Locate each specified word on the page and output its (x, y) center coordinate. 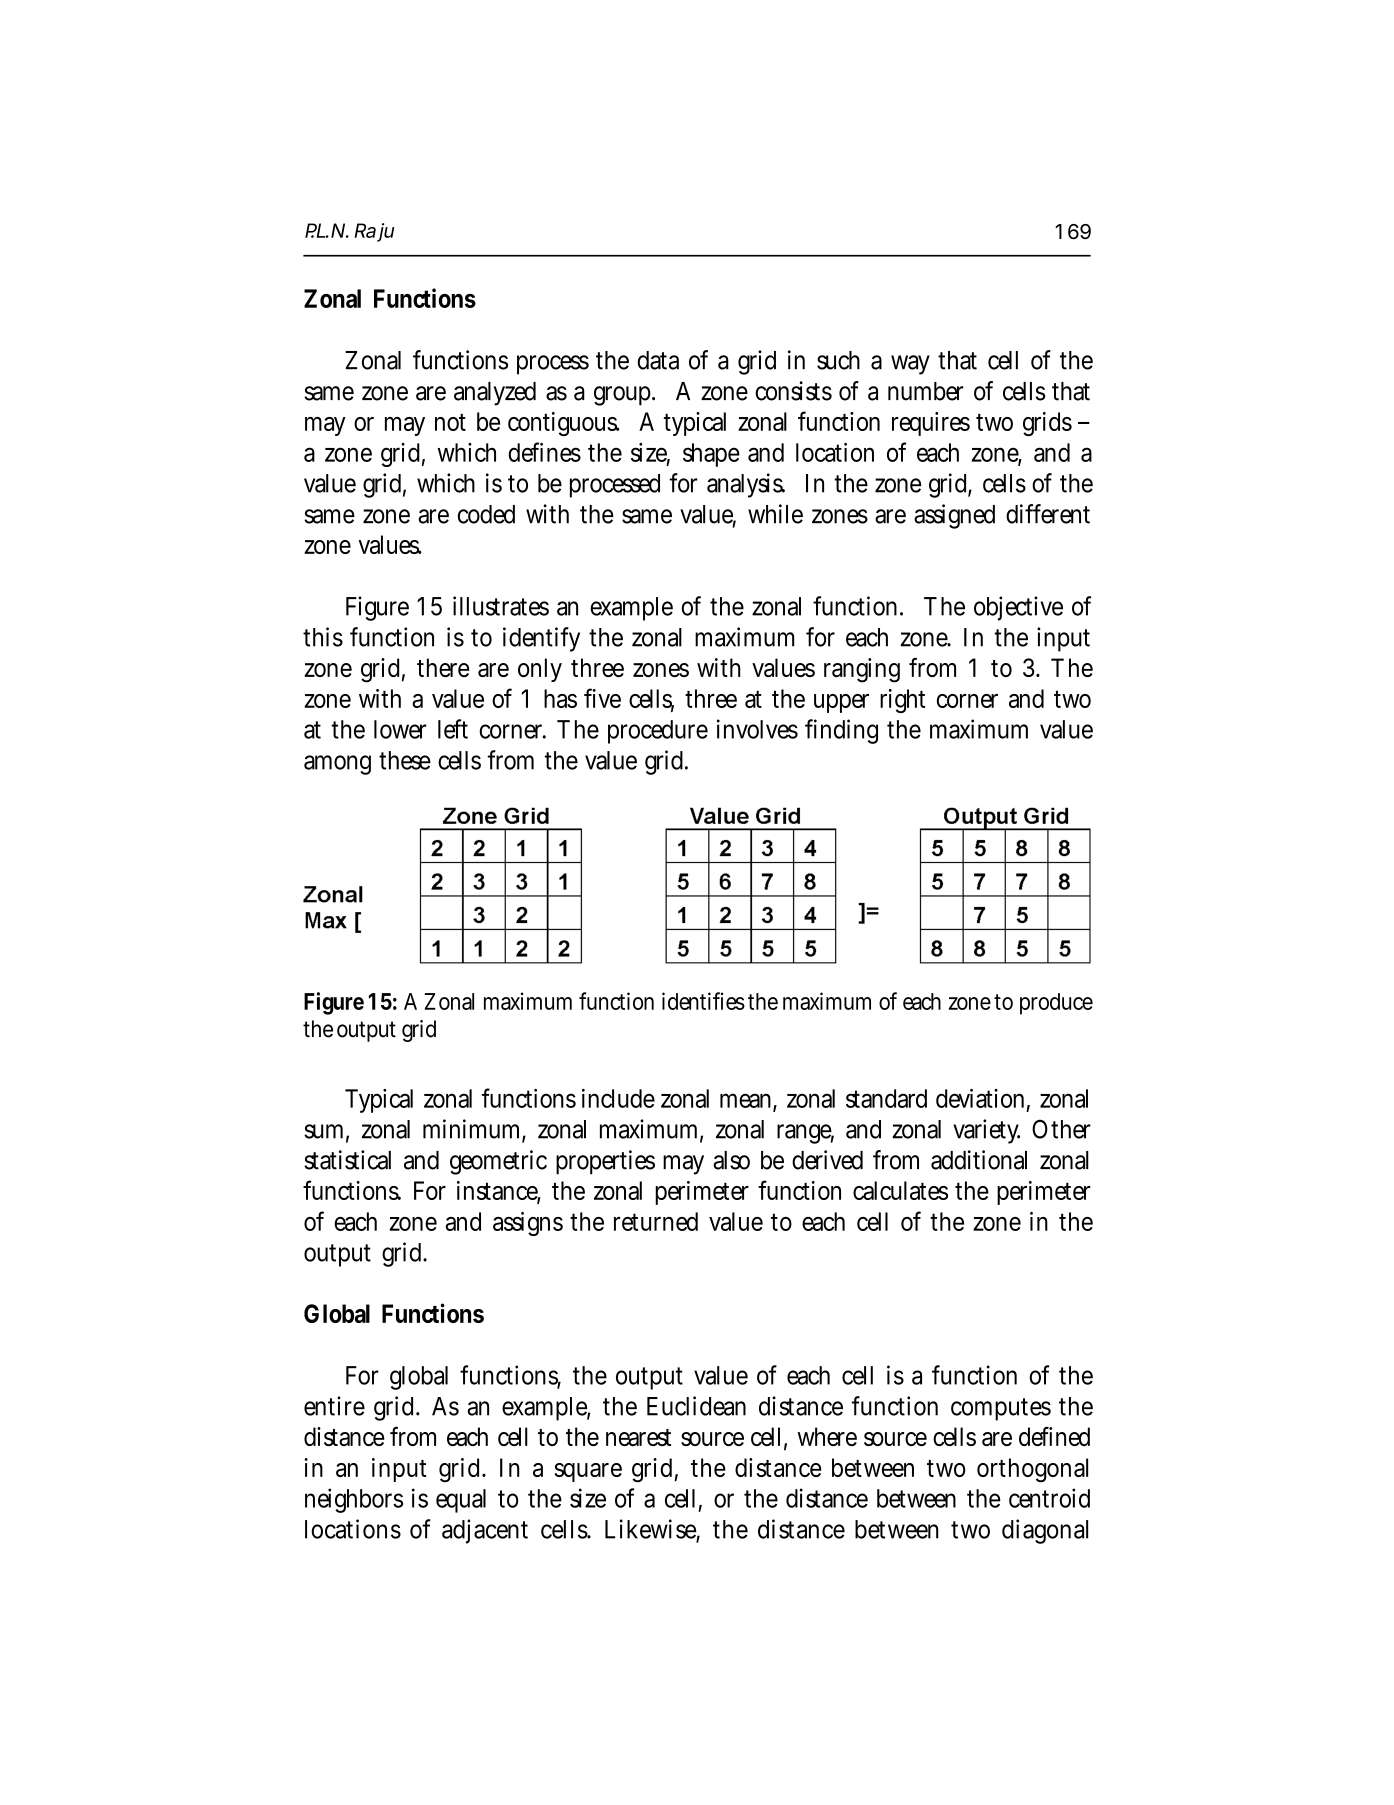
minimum (474, 1130)
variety (986, 1131)
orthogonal (1032, 1470)
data (658, 360)
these (405, 760)
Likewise (652, 1530)
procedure (658, 732)
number (926, 391)
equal (461, 1501)
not (450, 422)
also (731, 1160)
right (902, 701)
